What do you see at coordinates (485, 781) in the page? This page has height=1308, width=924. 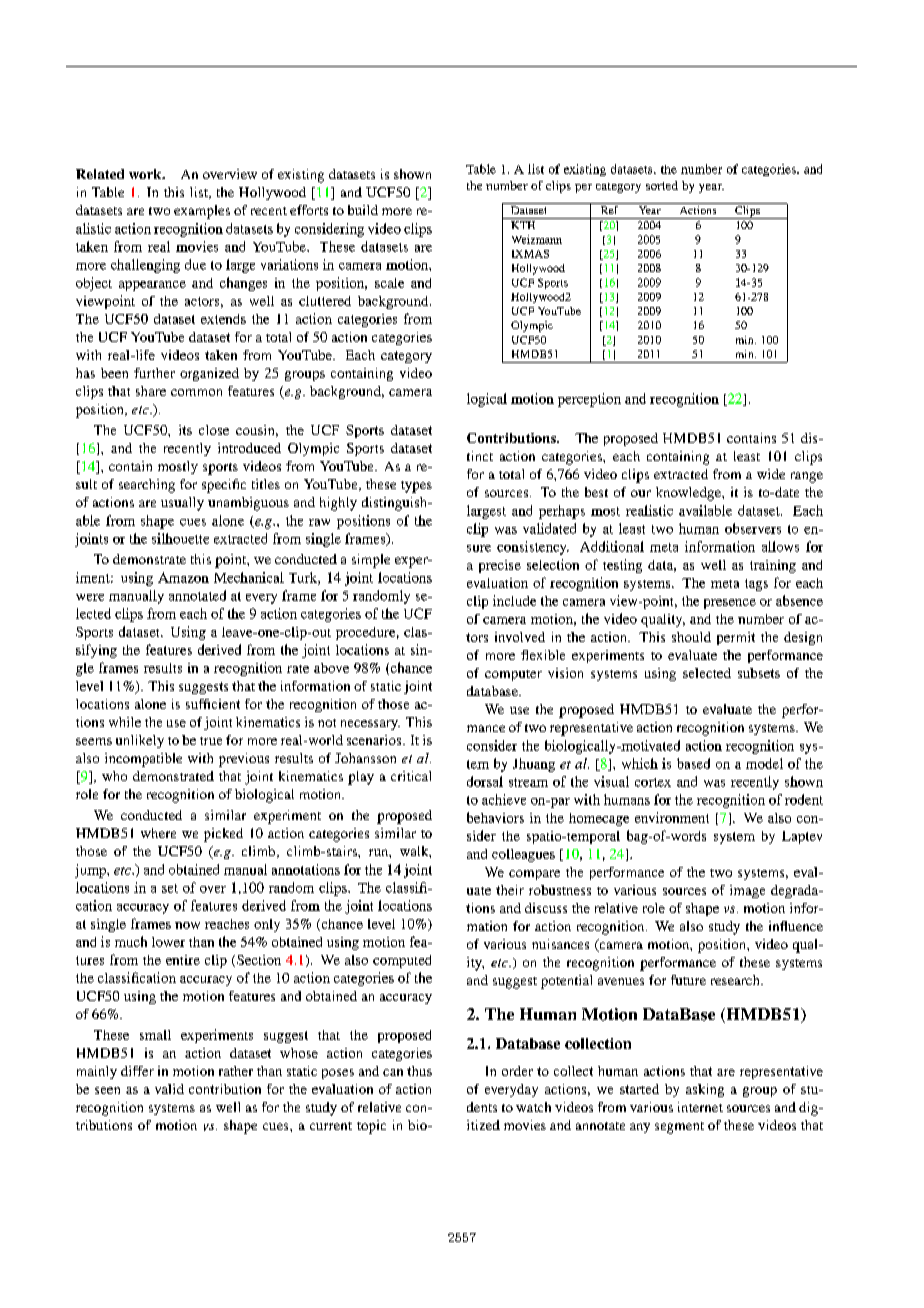 I see `dorsal` at bounding box center [485, 781].
